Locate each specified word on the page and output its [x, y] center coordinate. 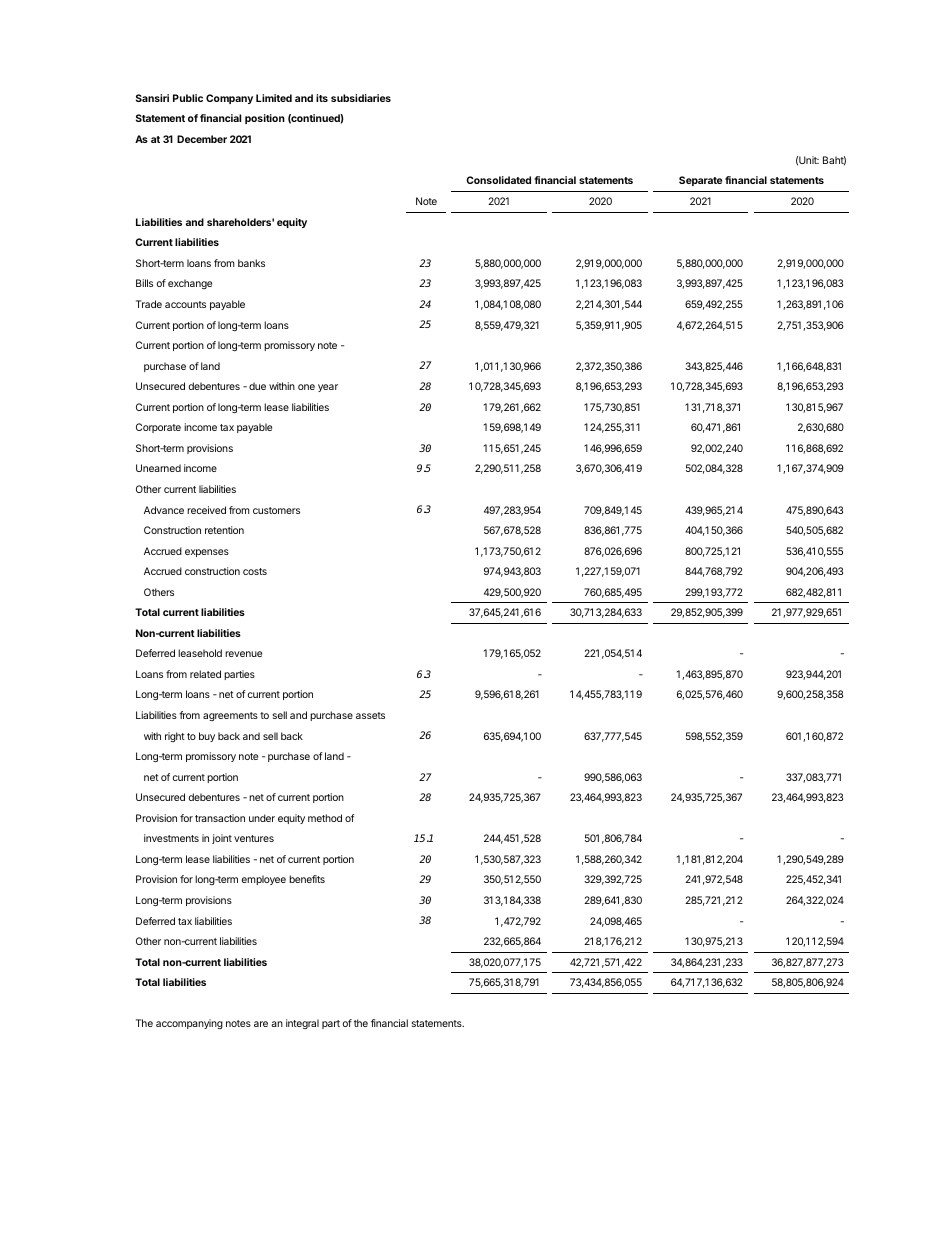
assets [370, 715]
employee [264, 880]
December [202, 139]
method [325, 818]
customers [276, 510]
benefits [307, 879]
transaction [220, 818]
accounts [185, 304]
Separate [700, 181]
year [328, 388]
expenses [207, 553]
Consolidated [498, 180]
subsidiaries [361, 98]
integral [302, 1024]
